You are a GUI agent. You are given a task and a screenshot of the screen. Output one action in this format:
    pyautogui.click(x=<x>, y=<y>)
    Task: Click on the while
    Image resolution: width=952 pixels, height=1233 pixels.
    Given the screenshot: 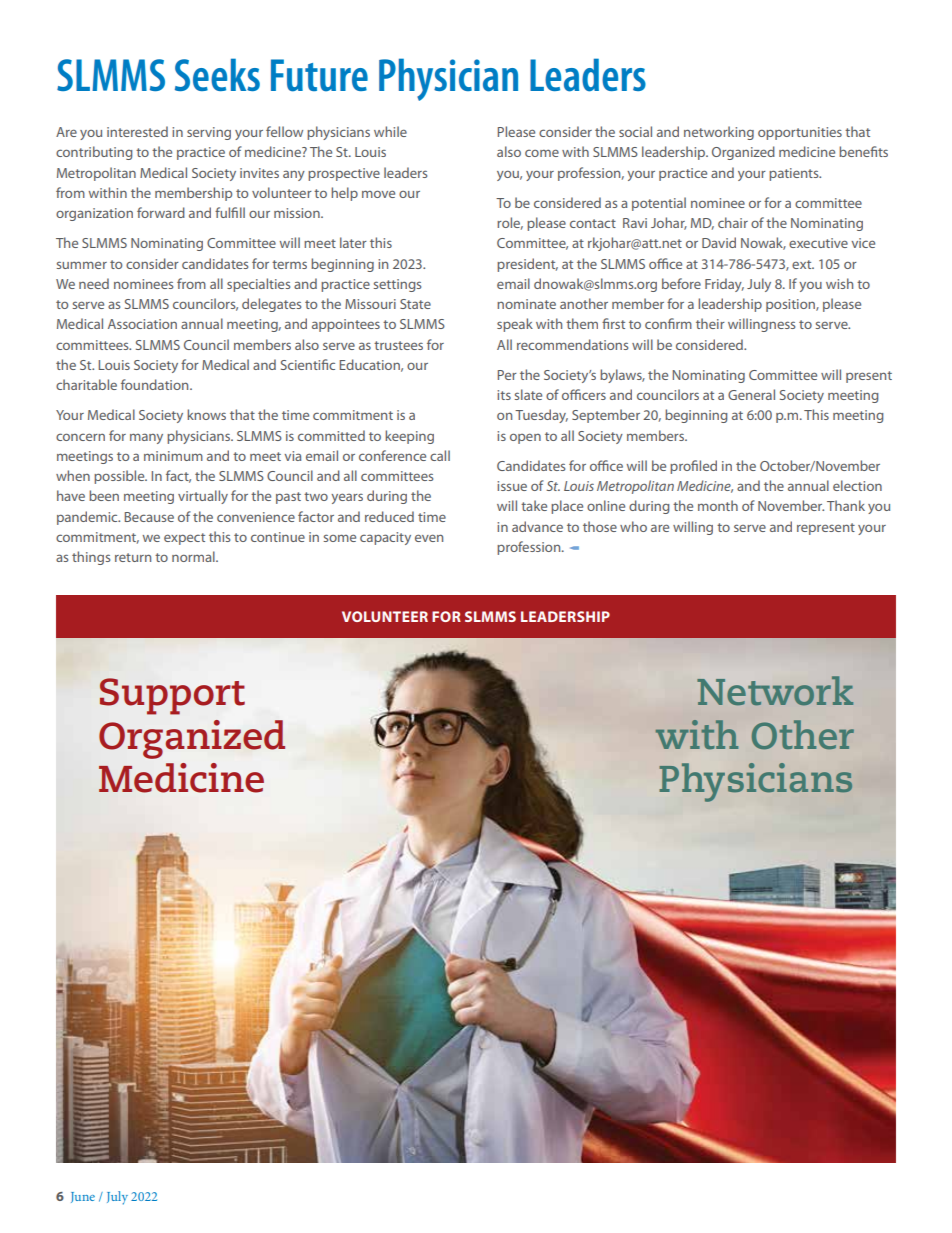 What is the action you would take?
    pyautogui.click(x=390, y=131)
